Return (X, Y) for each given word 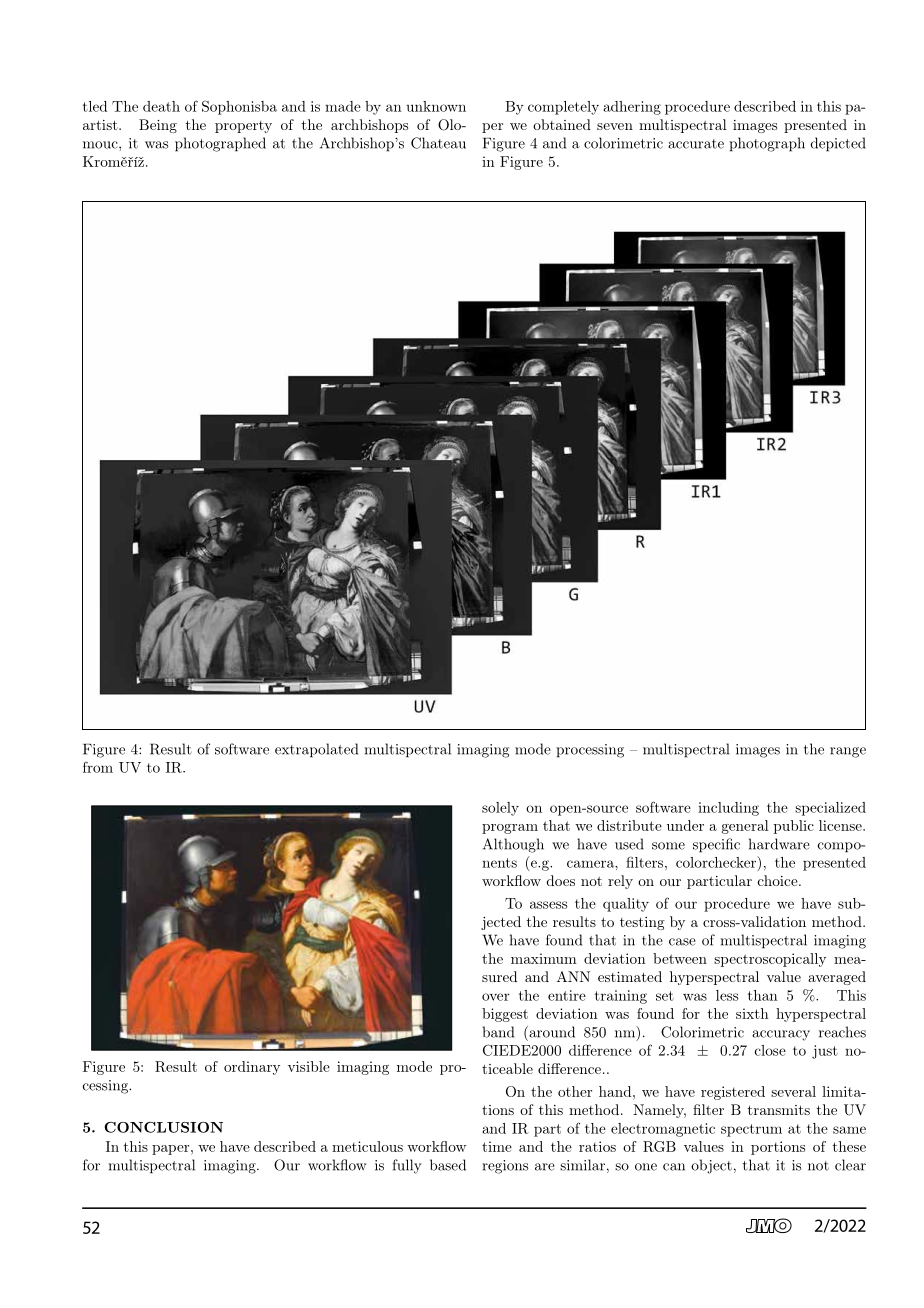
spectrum (751, 1130)
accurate (696, 144)
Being (158, 126)
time (497, 1146)
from (98, 767)
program (510, 829)
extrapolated (316, 750)
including (728, 809)
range (848, 752)
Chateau (438, 143)
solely (500, 809)
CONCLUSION (163, 1127)
